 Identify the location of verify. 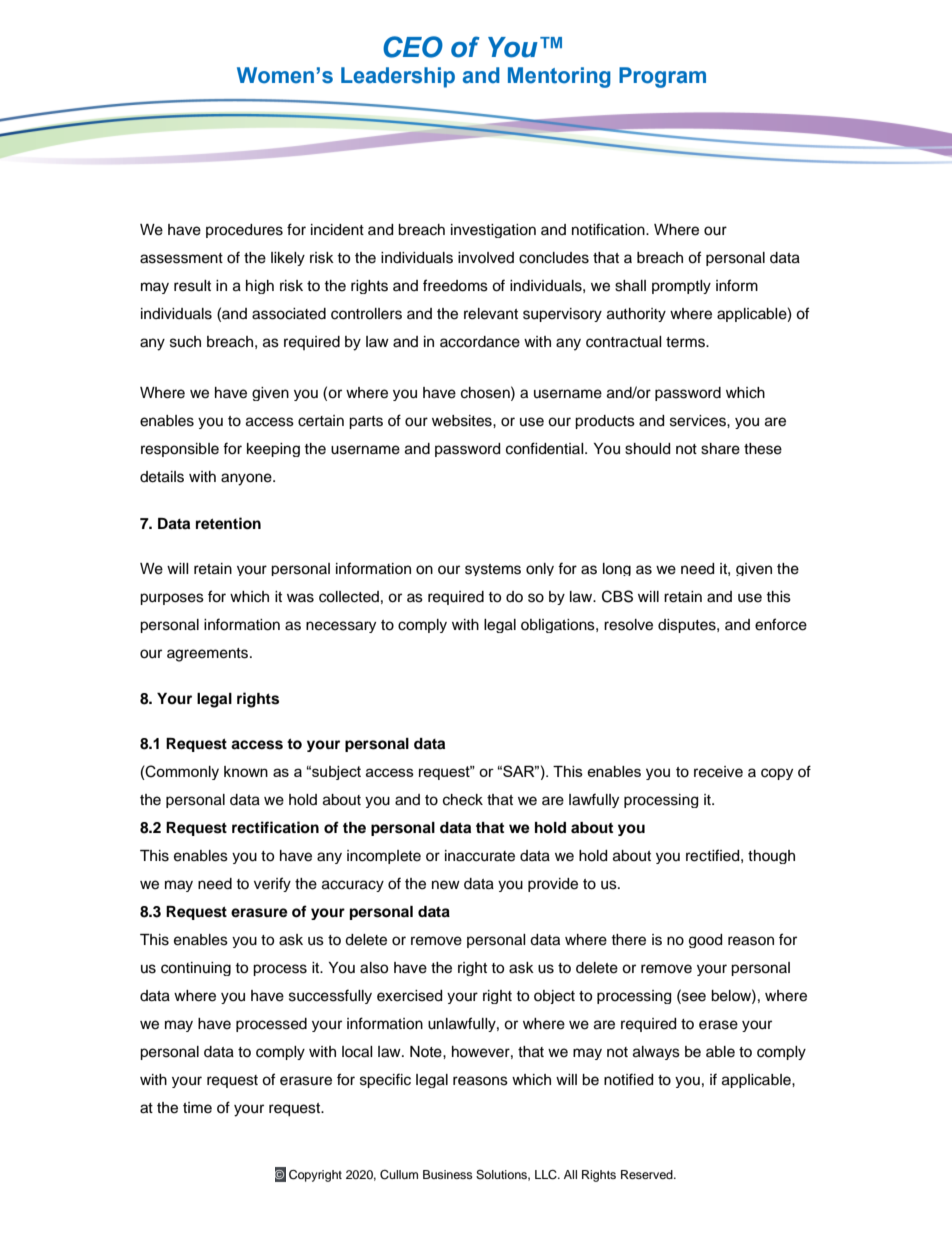
(272, 884).
